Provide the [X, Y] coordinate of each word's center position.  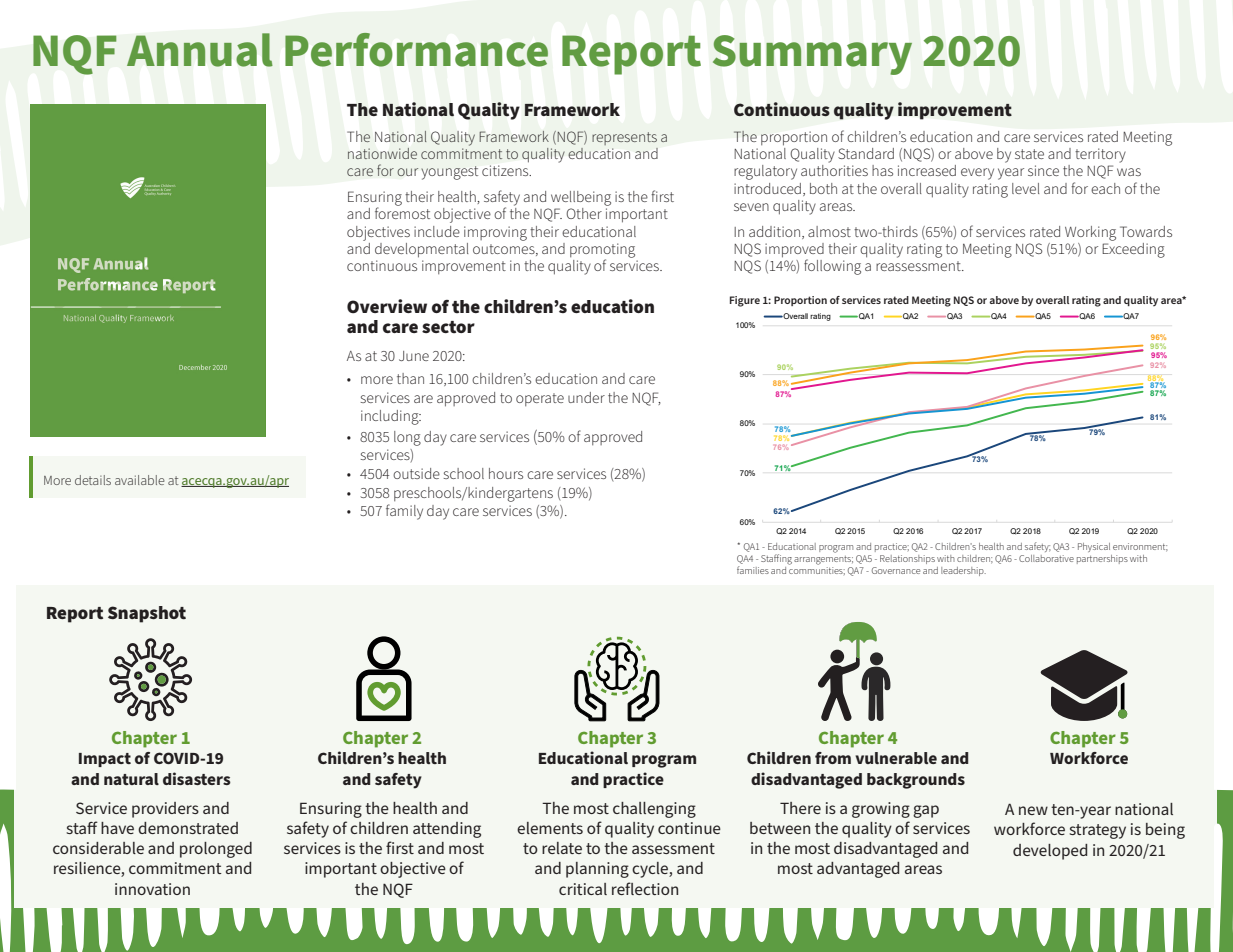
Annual [200, 50]
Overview [387, 306]
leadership [963, 571]
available [140, 480]
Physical [1094, 547]
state [1029, 154]
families [753, 570]
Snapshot [147, 614]
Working [1090, 233]
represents [624, 138]
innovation [152, 889]
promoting [602, 251]
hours [506, 473]
